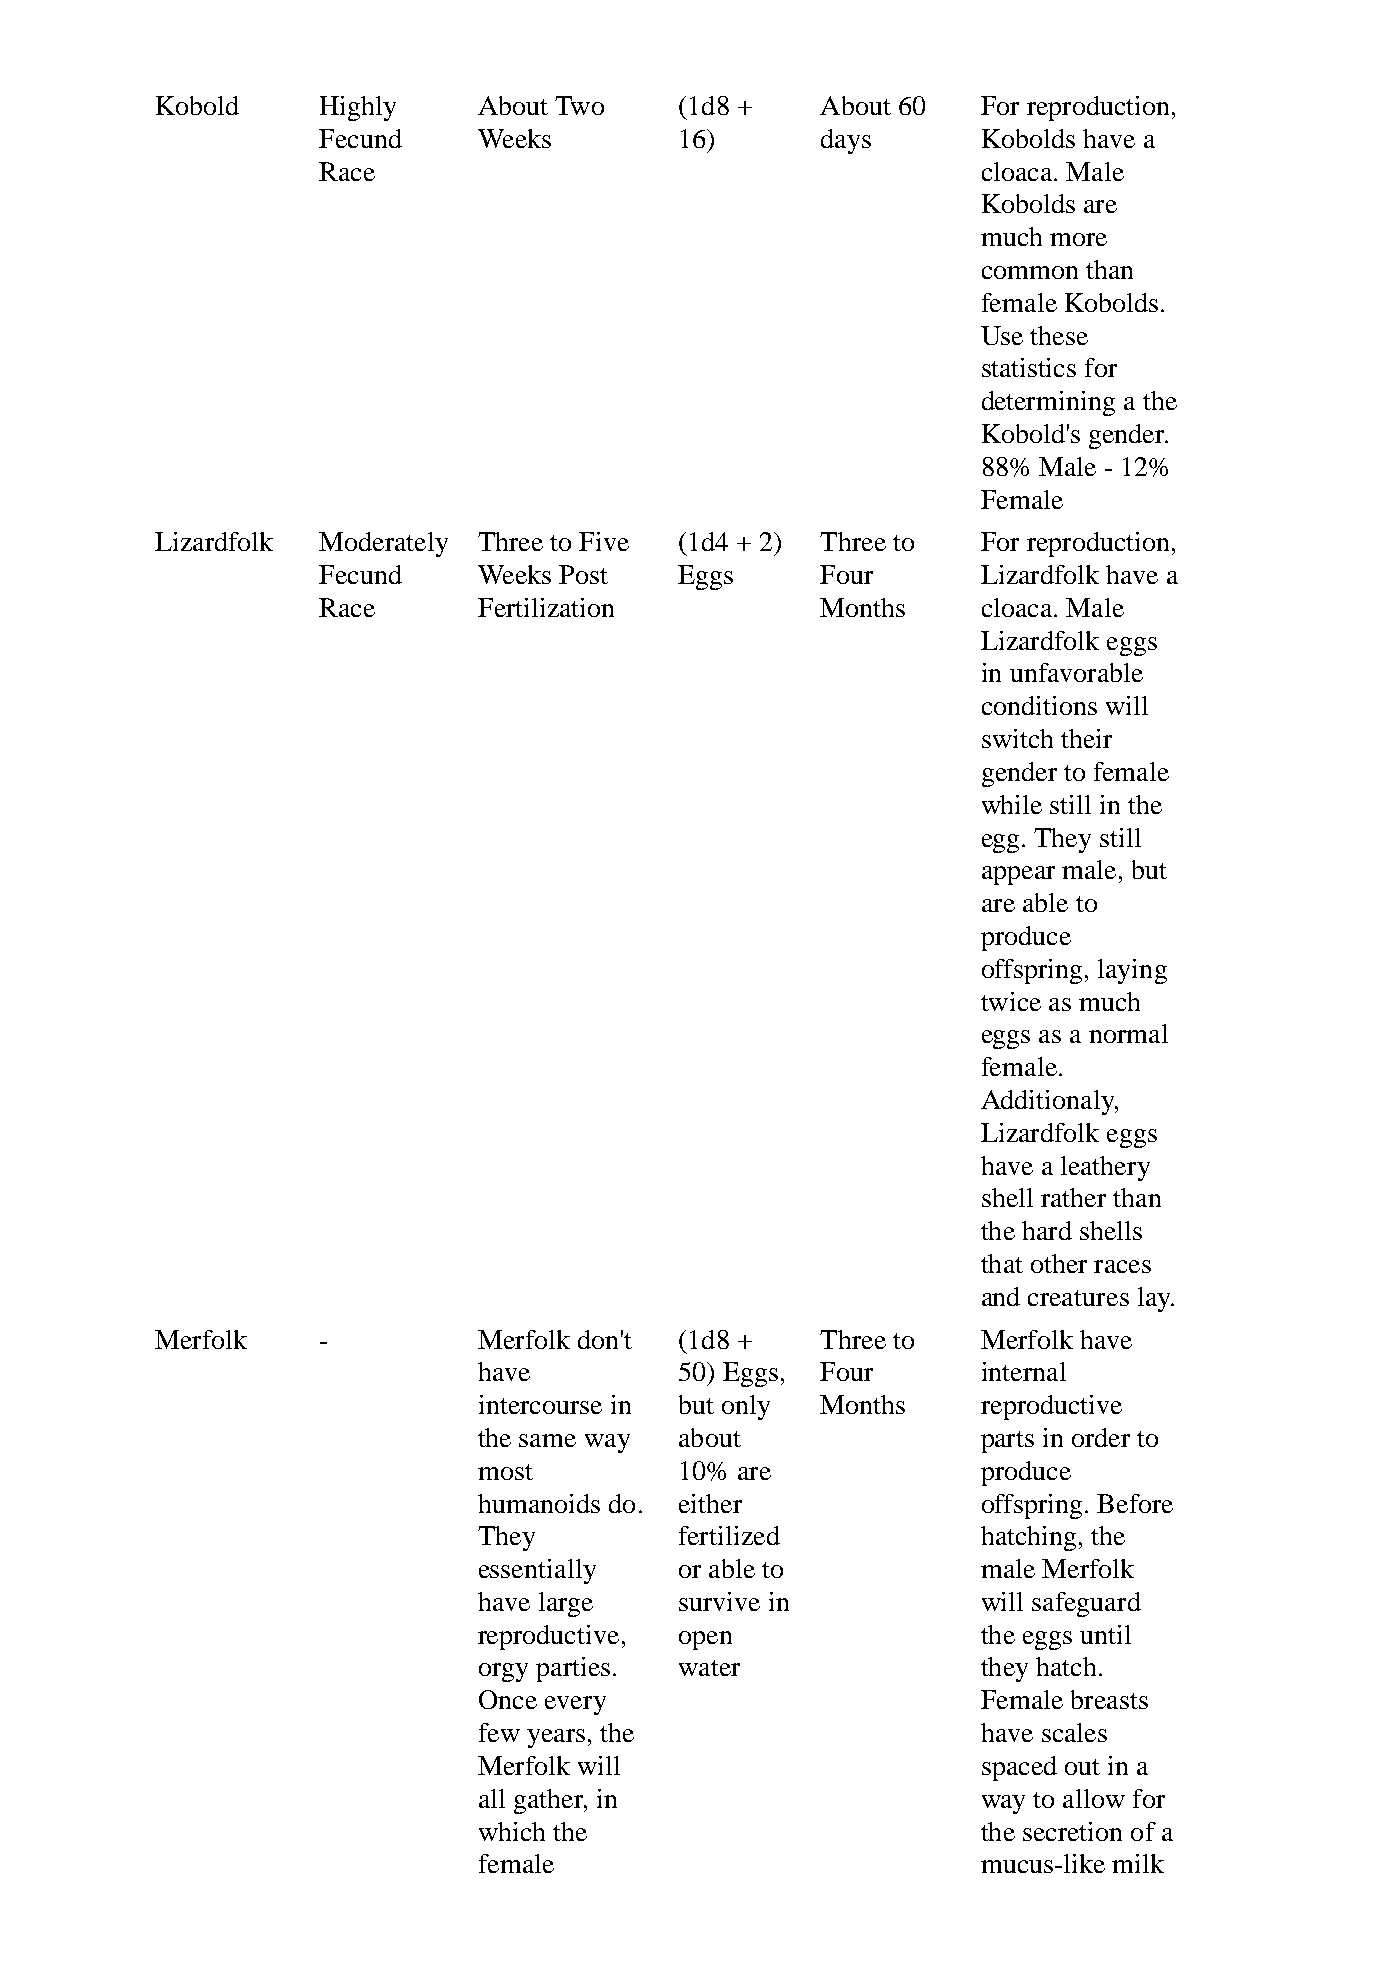 Image resolution: width=1394 pixels, height=1973 pixels. I want to click on laying, so click(1132, 971).
